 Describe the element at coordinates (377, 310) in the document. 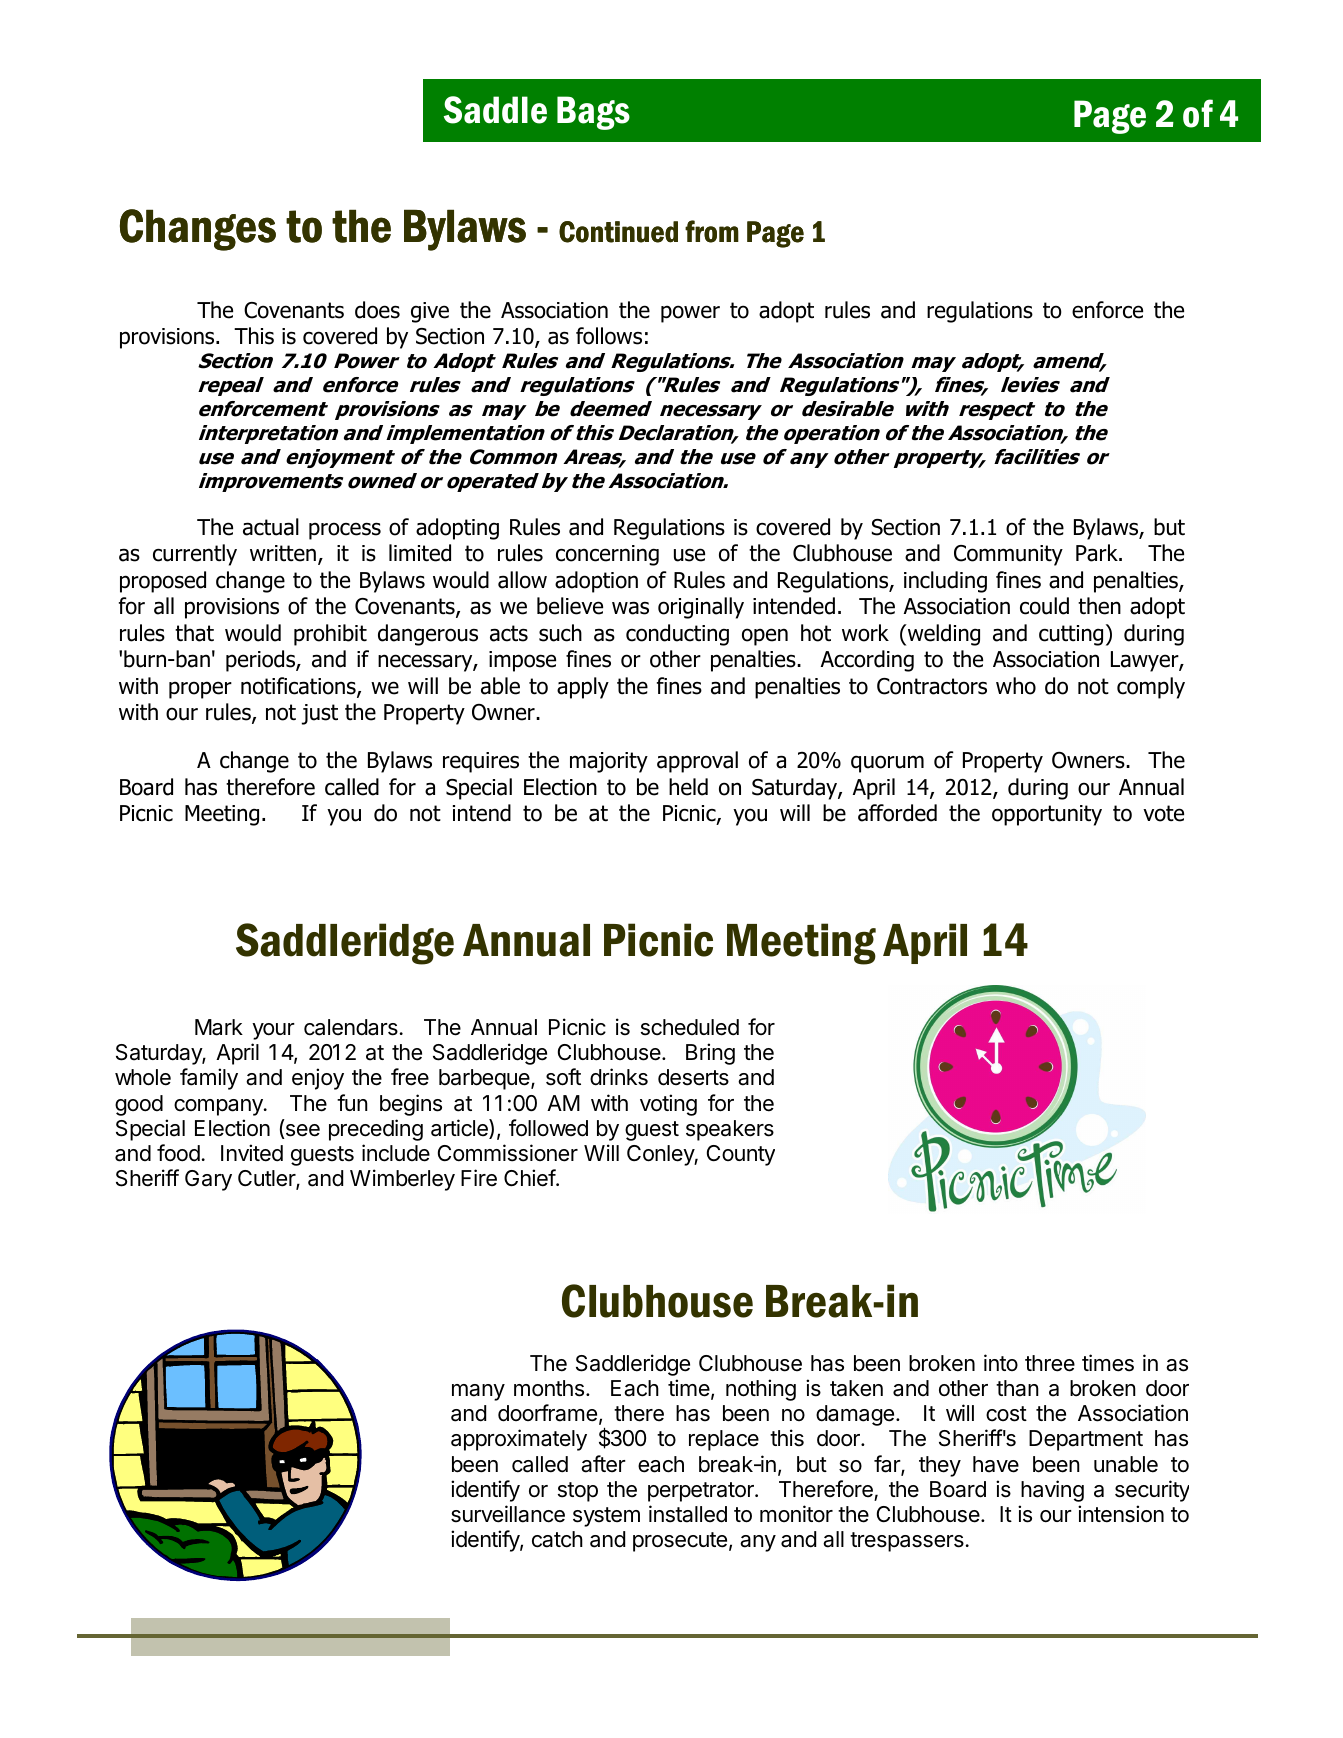

I see `does` at that location.
